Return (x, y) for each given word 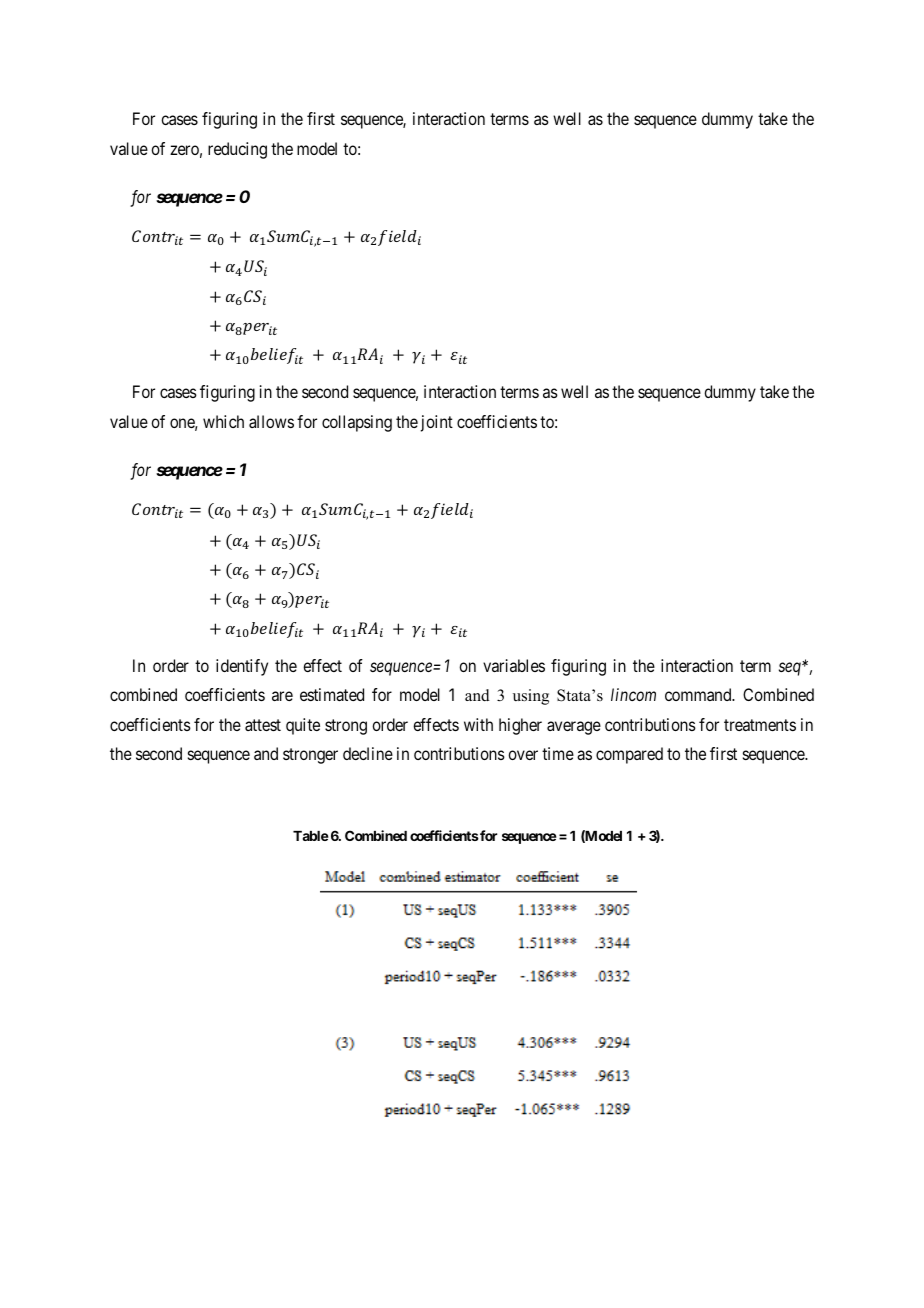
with (478, 724)
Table (311, 836)
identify (242, 667)
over (523, 755)
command (699, 694)
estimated (332, 694)
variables (514, 665)
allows (271, 421)
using (531, 697)
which (223, 421)
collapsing (357, 423)
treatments (760, 725)
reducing (237, 150)
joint (437, 423)
